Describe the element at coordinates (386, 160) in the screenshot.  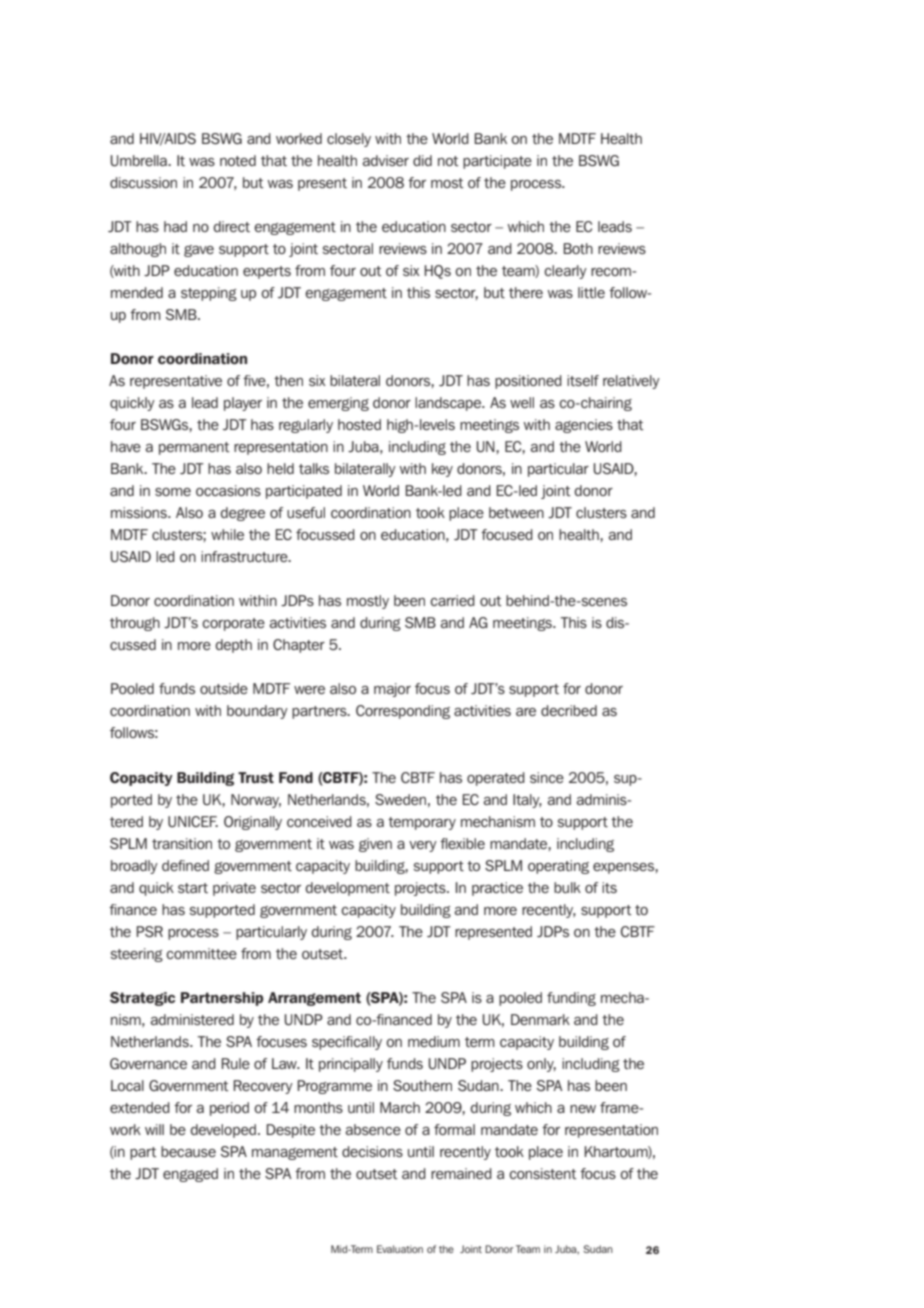
I see `adviser` at that location.
